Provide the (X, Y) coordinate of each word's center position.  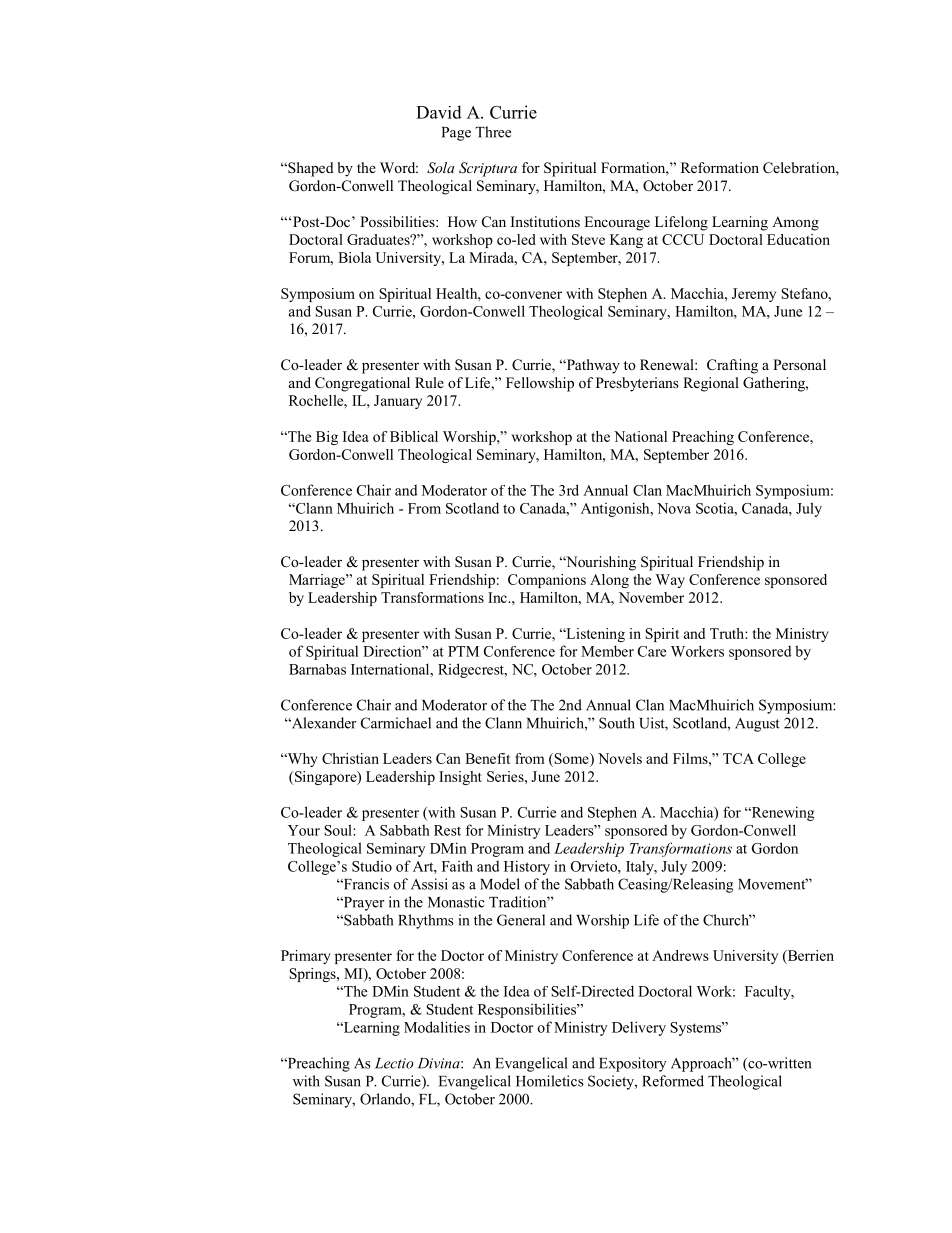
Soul (339, 830)
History (527, 867)
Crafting (732, 366)
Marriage (318, 581)
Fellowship (540, 384)
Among (795, 223)
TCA (738, 758)
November (651, 597)
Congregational (362, 384)
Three (493, 132)
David (439, 112)
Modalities (437, 1027)
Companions (547, 581)
